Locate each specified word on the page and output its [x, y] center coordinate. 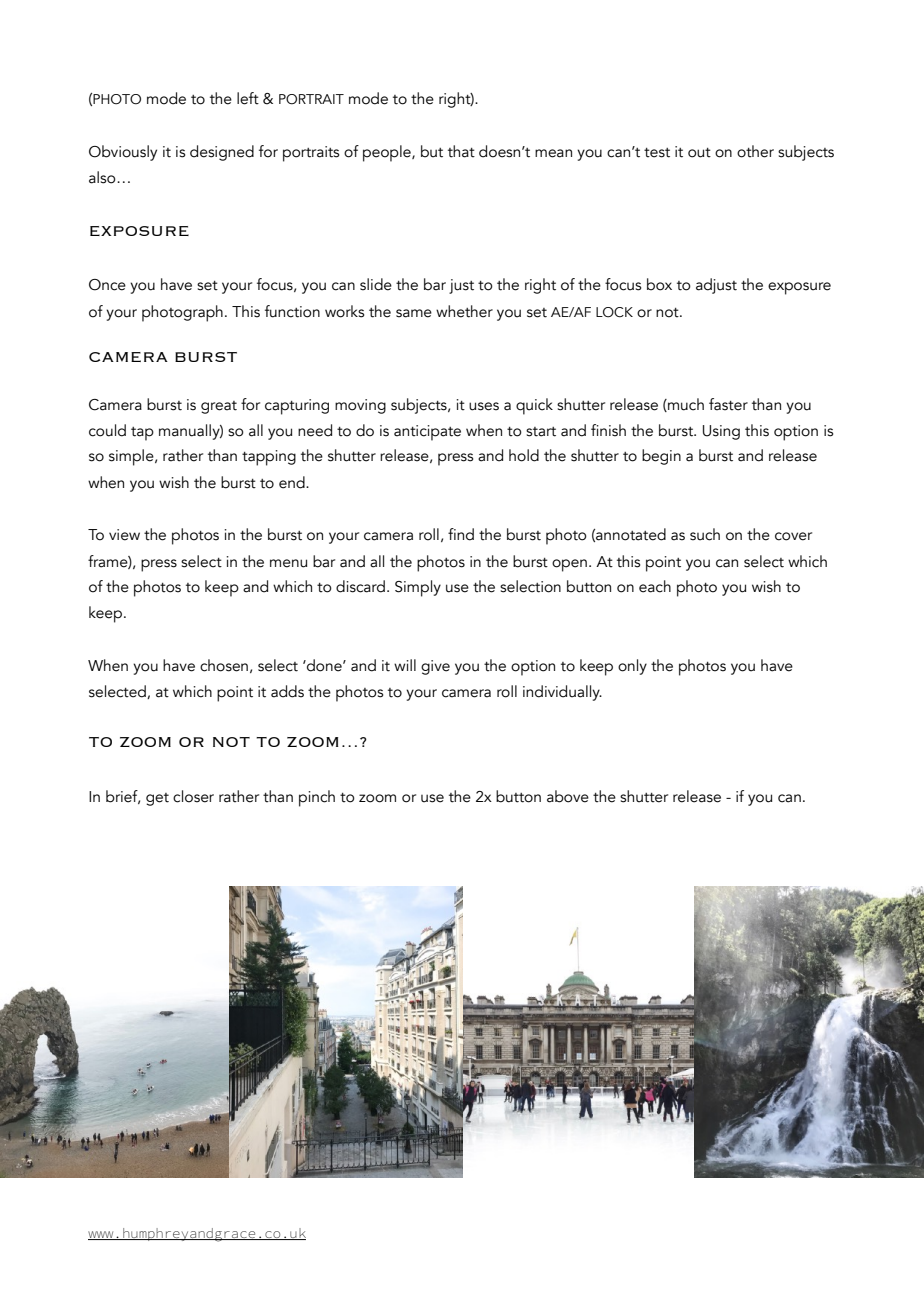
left [248, 98]
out [699, 153]
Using [721, 432]
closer [193, 796]
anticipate [427, 433]
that [461, 151]
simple [132, 457]
